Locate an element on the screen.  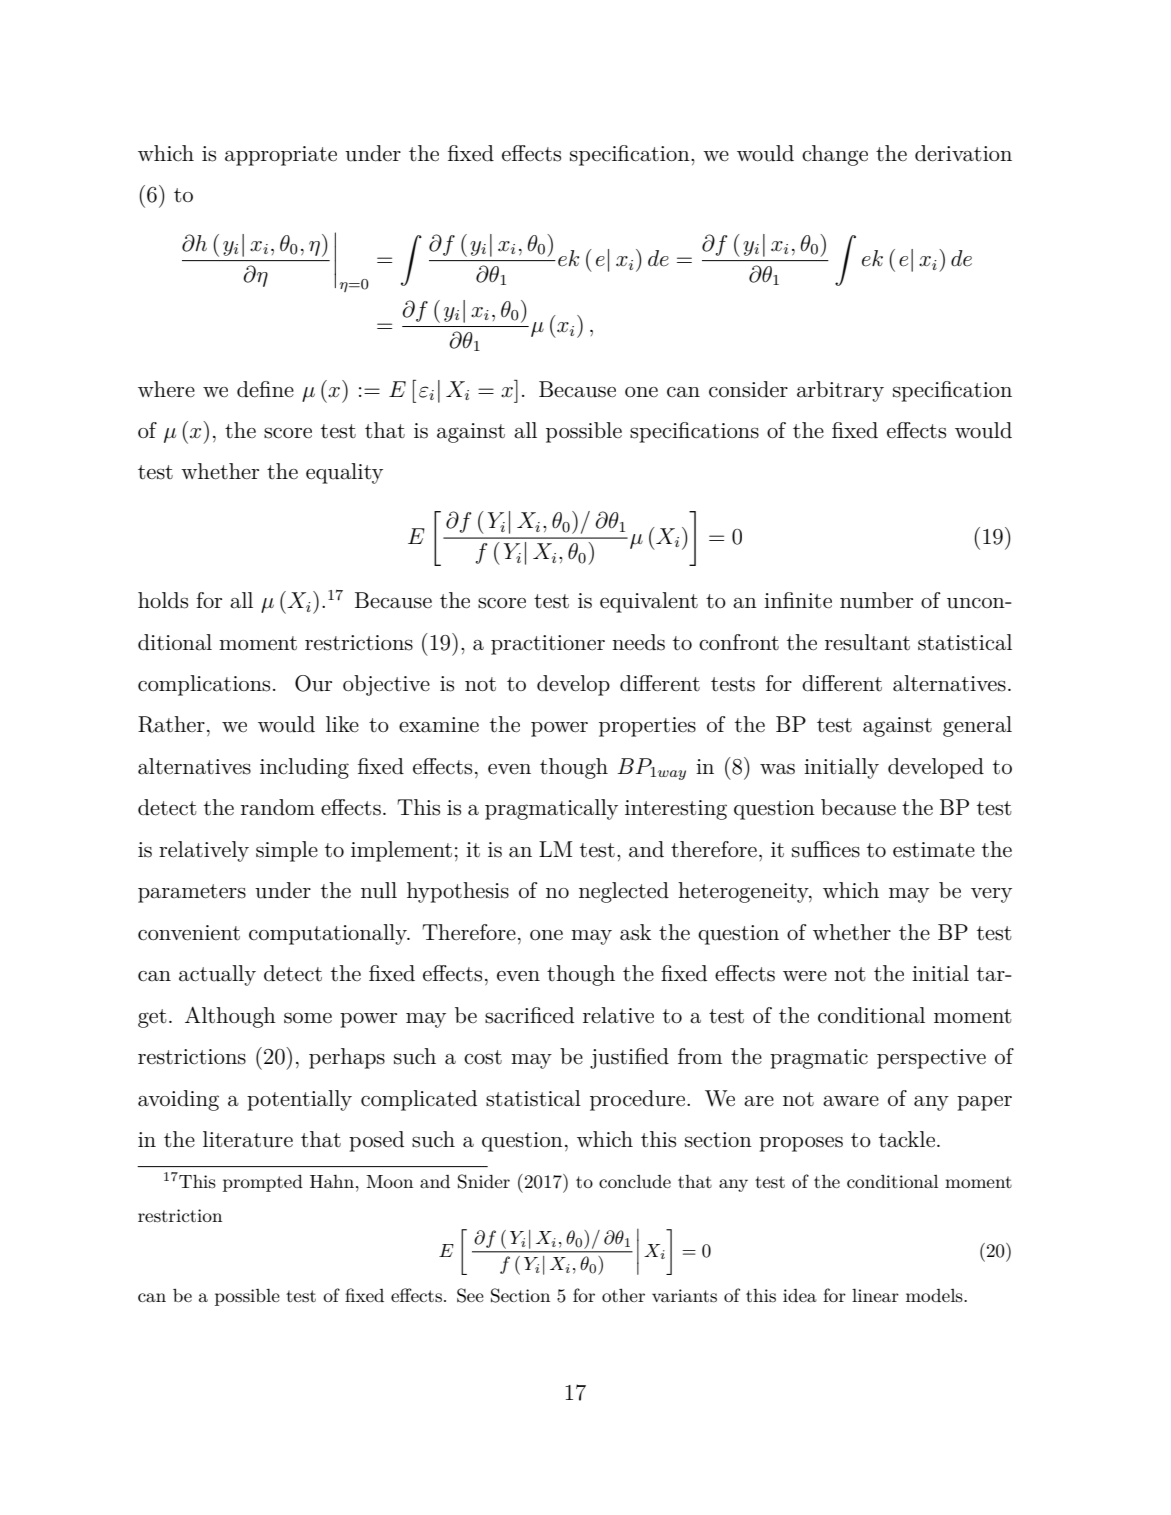
properties is located at coordinates (647, 727).
